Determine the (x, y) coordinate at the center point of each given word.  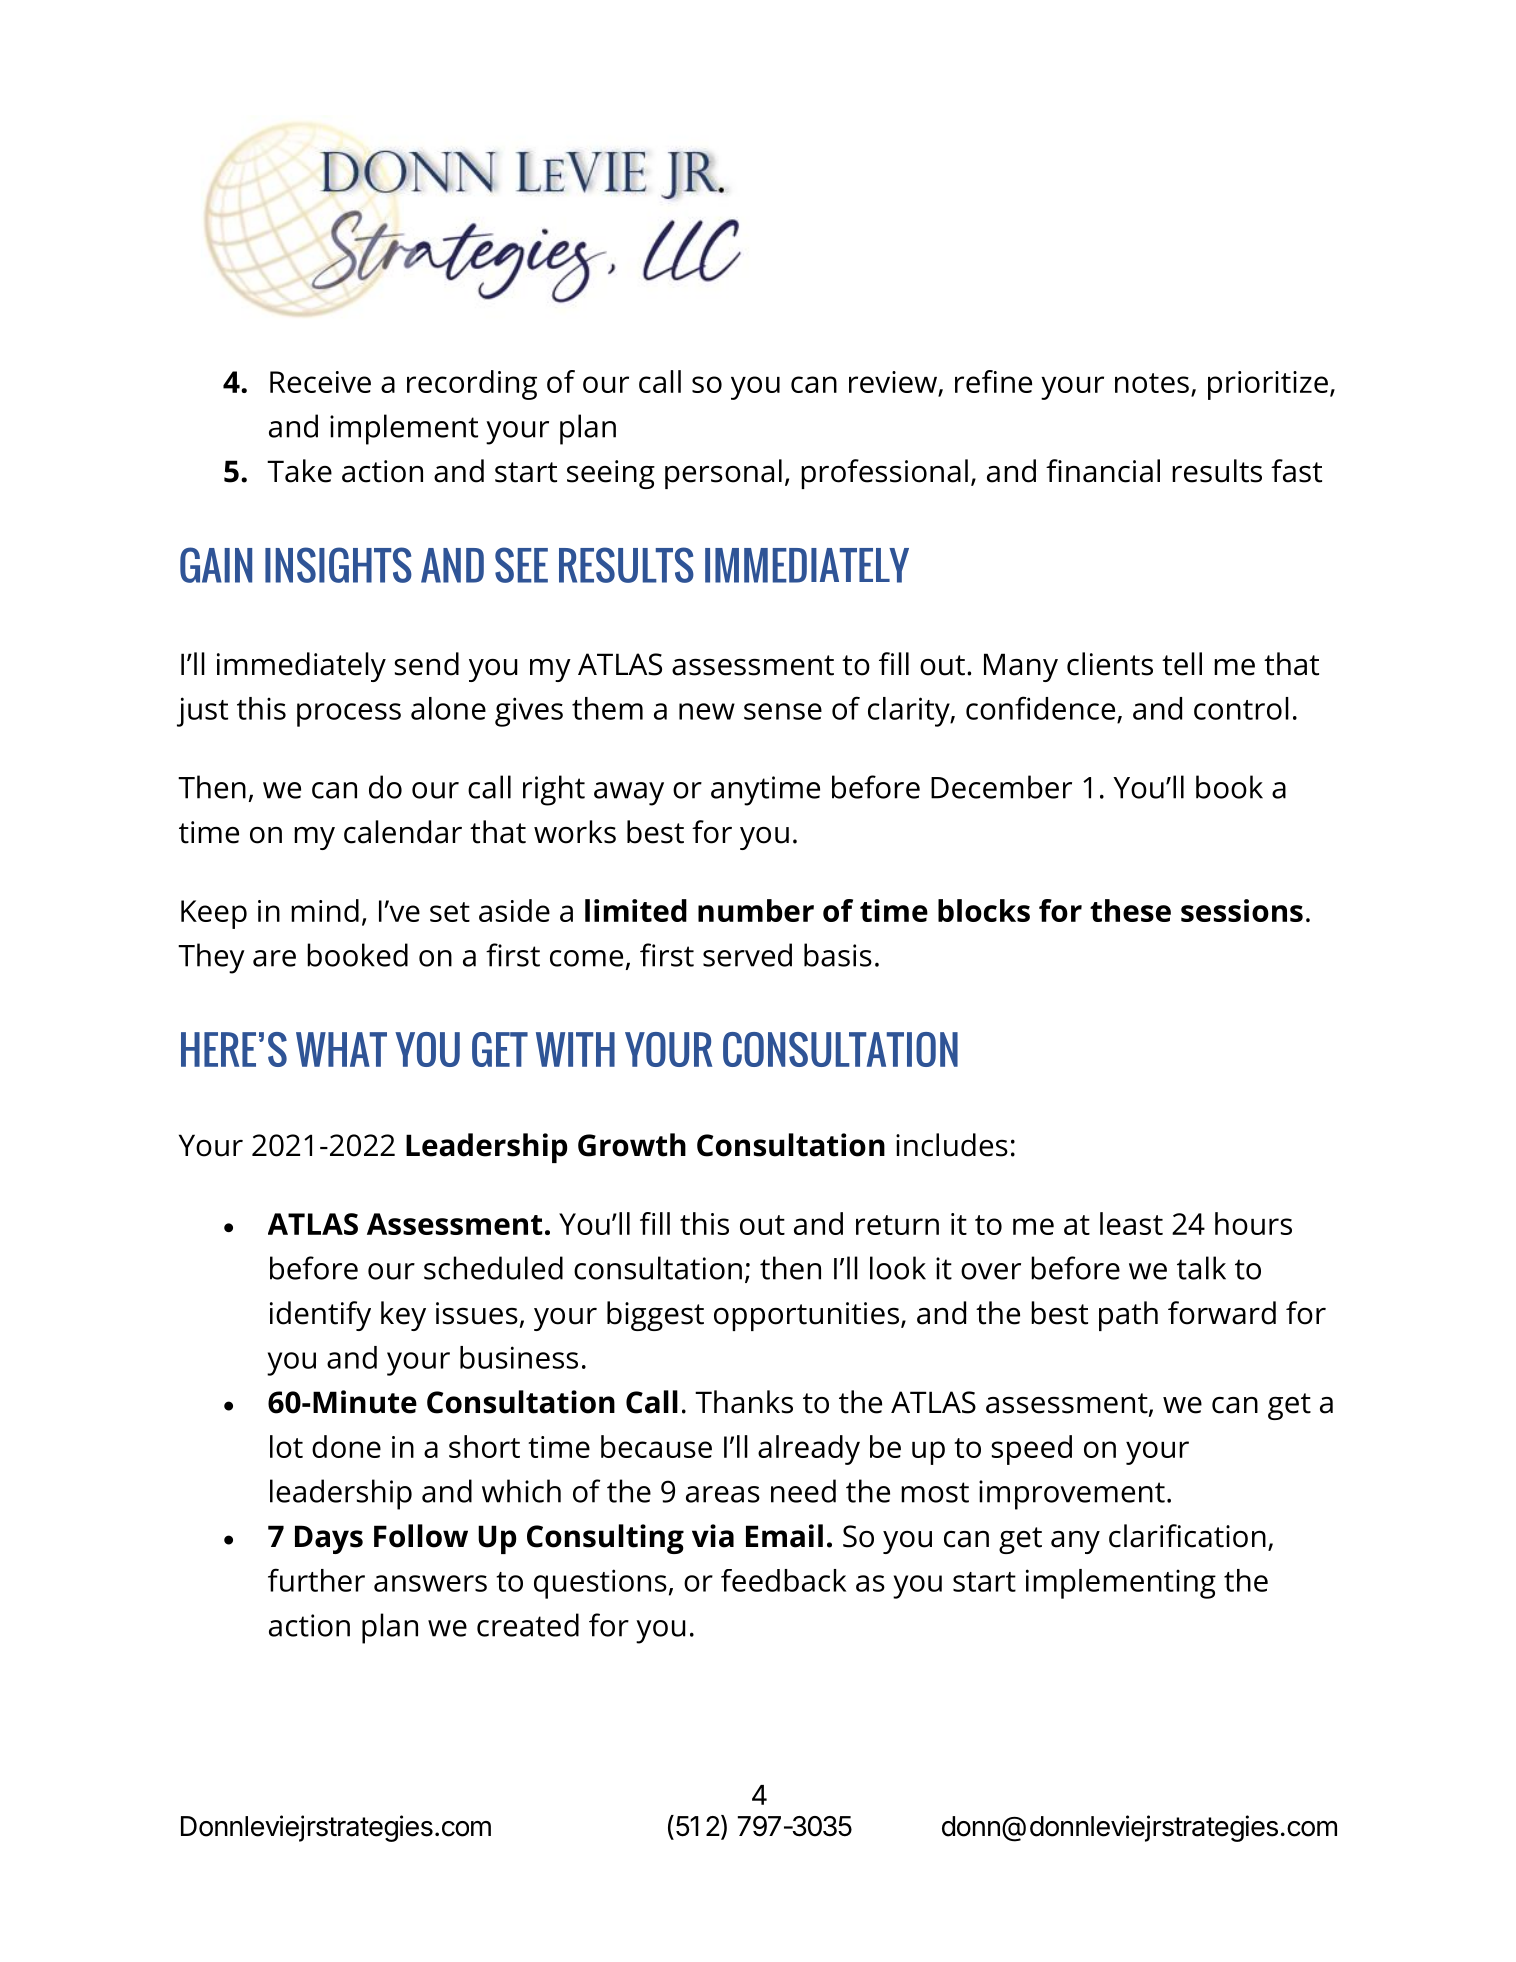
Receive (320, 382)
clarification (1187, 1536)
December (1001, 787)
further (316, 1580)
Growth (632, 1145)
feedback (783, 1580)
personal (723, 474)
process (349, 715)
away (629, 794)
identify (320, 1316)
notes (1152, 383)
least (1131, 1223)
